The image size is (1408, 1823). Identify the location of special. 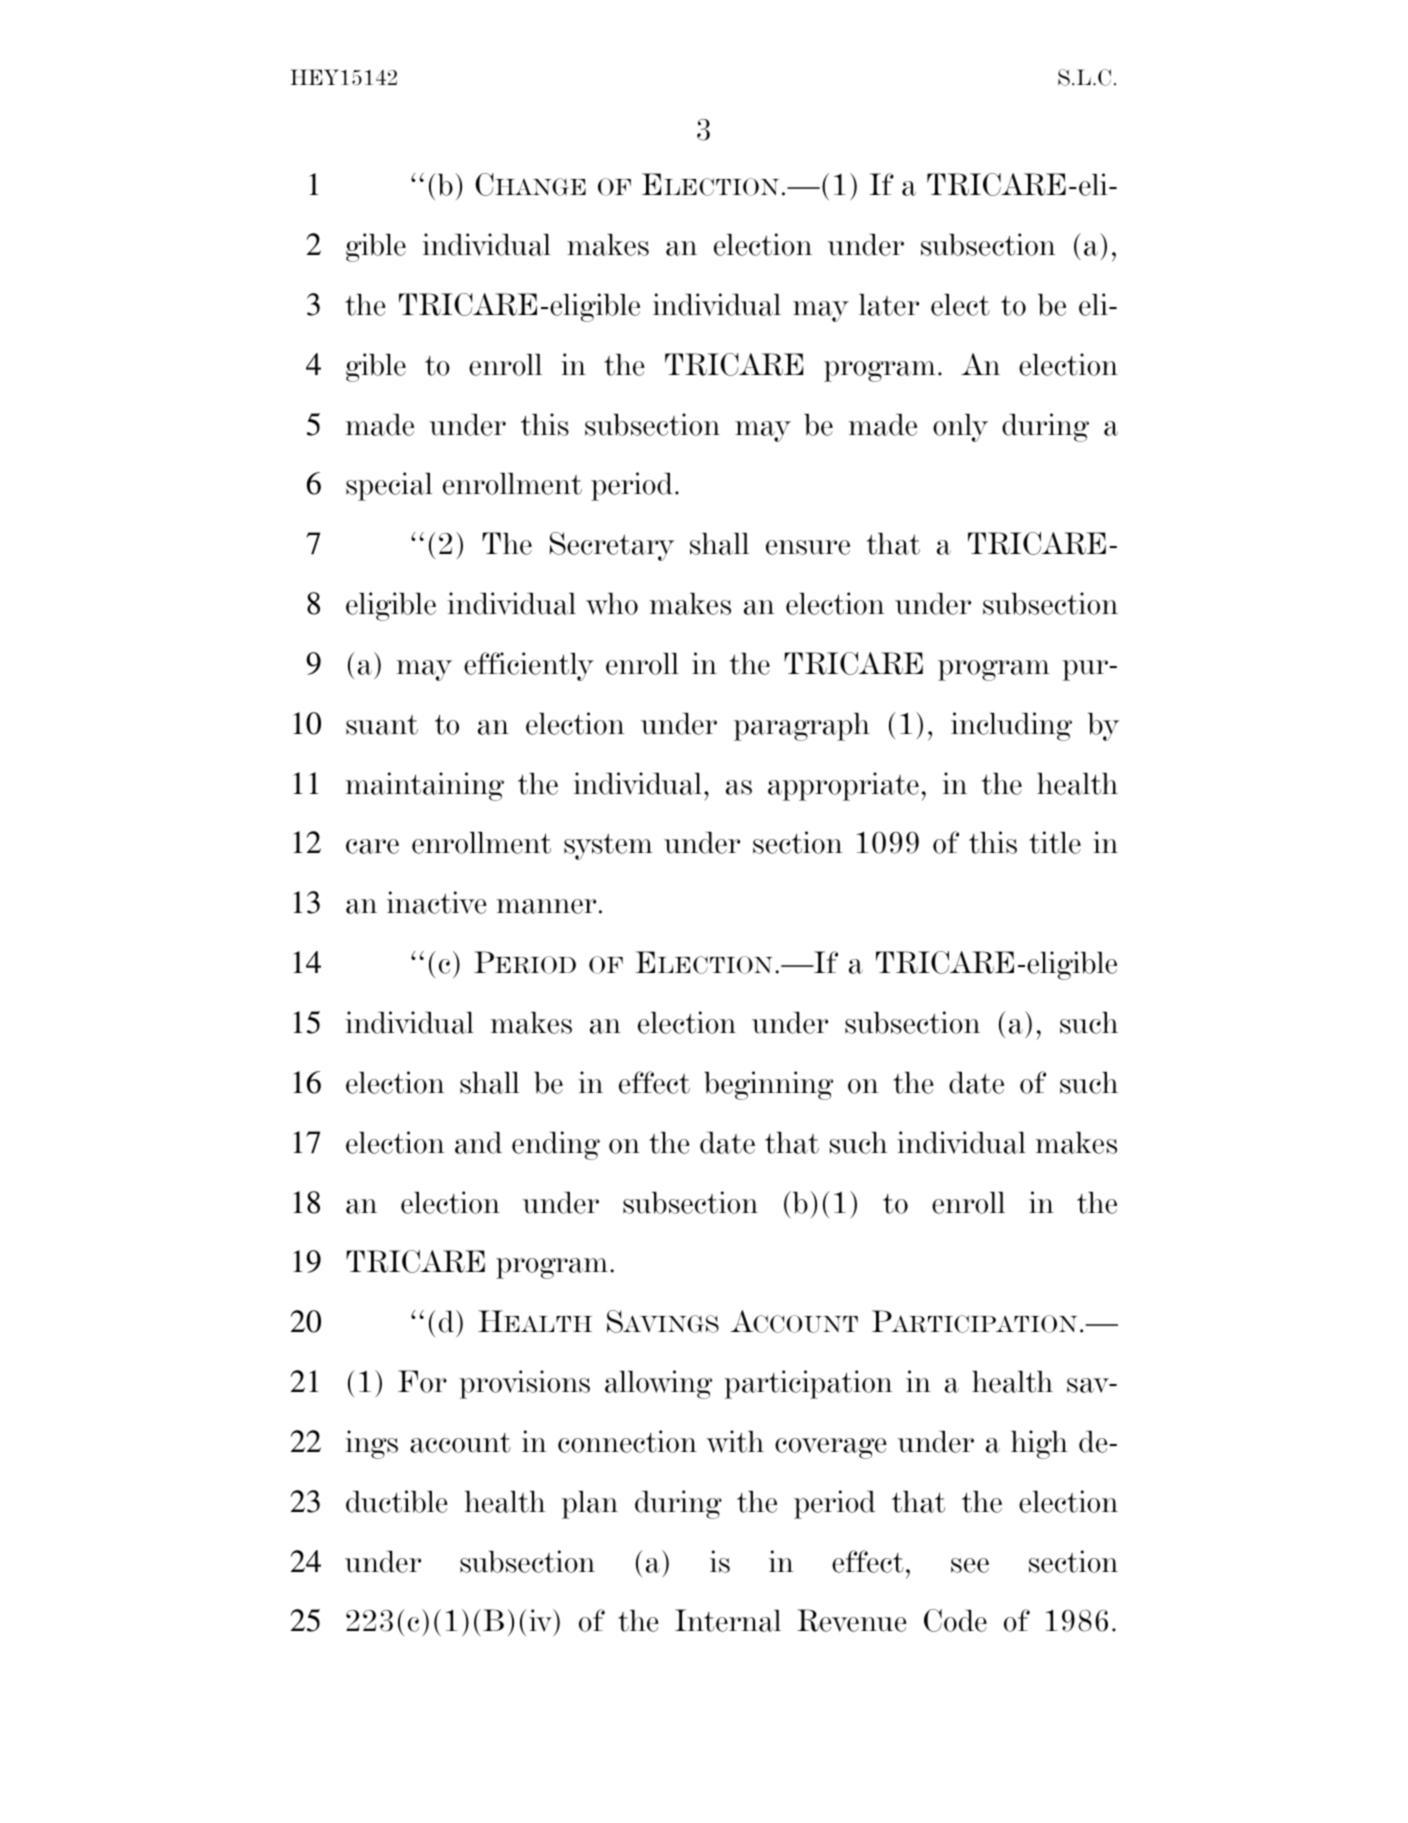
(389, 486).
